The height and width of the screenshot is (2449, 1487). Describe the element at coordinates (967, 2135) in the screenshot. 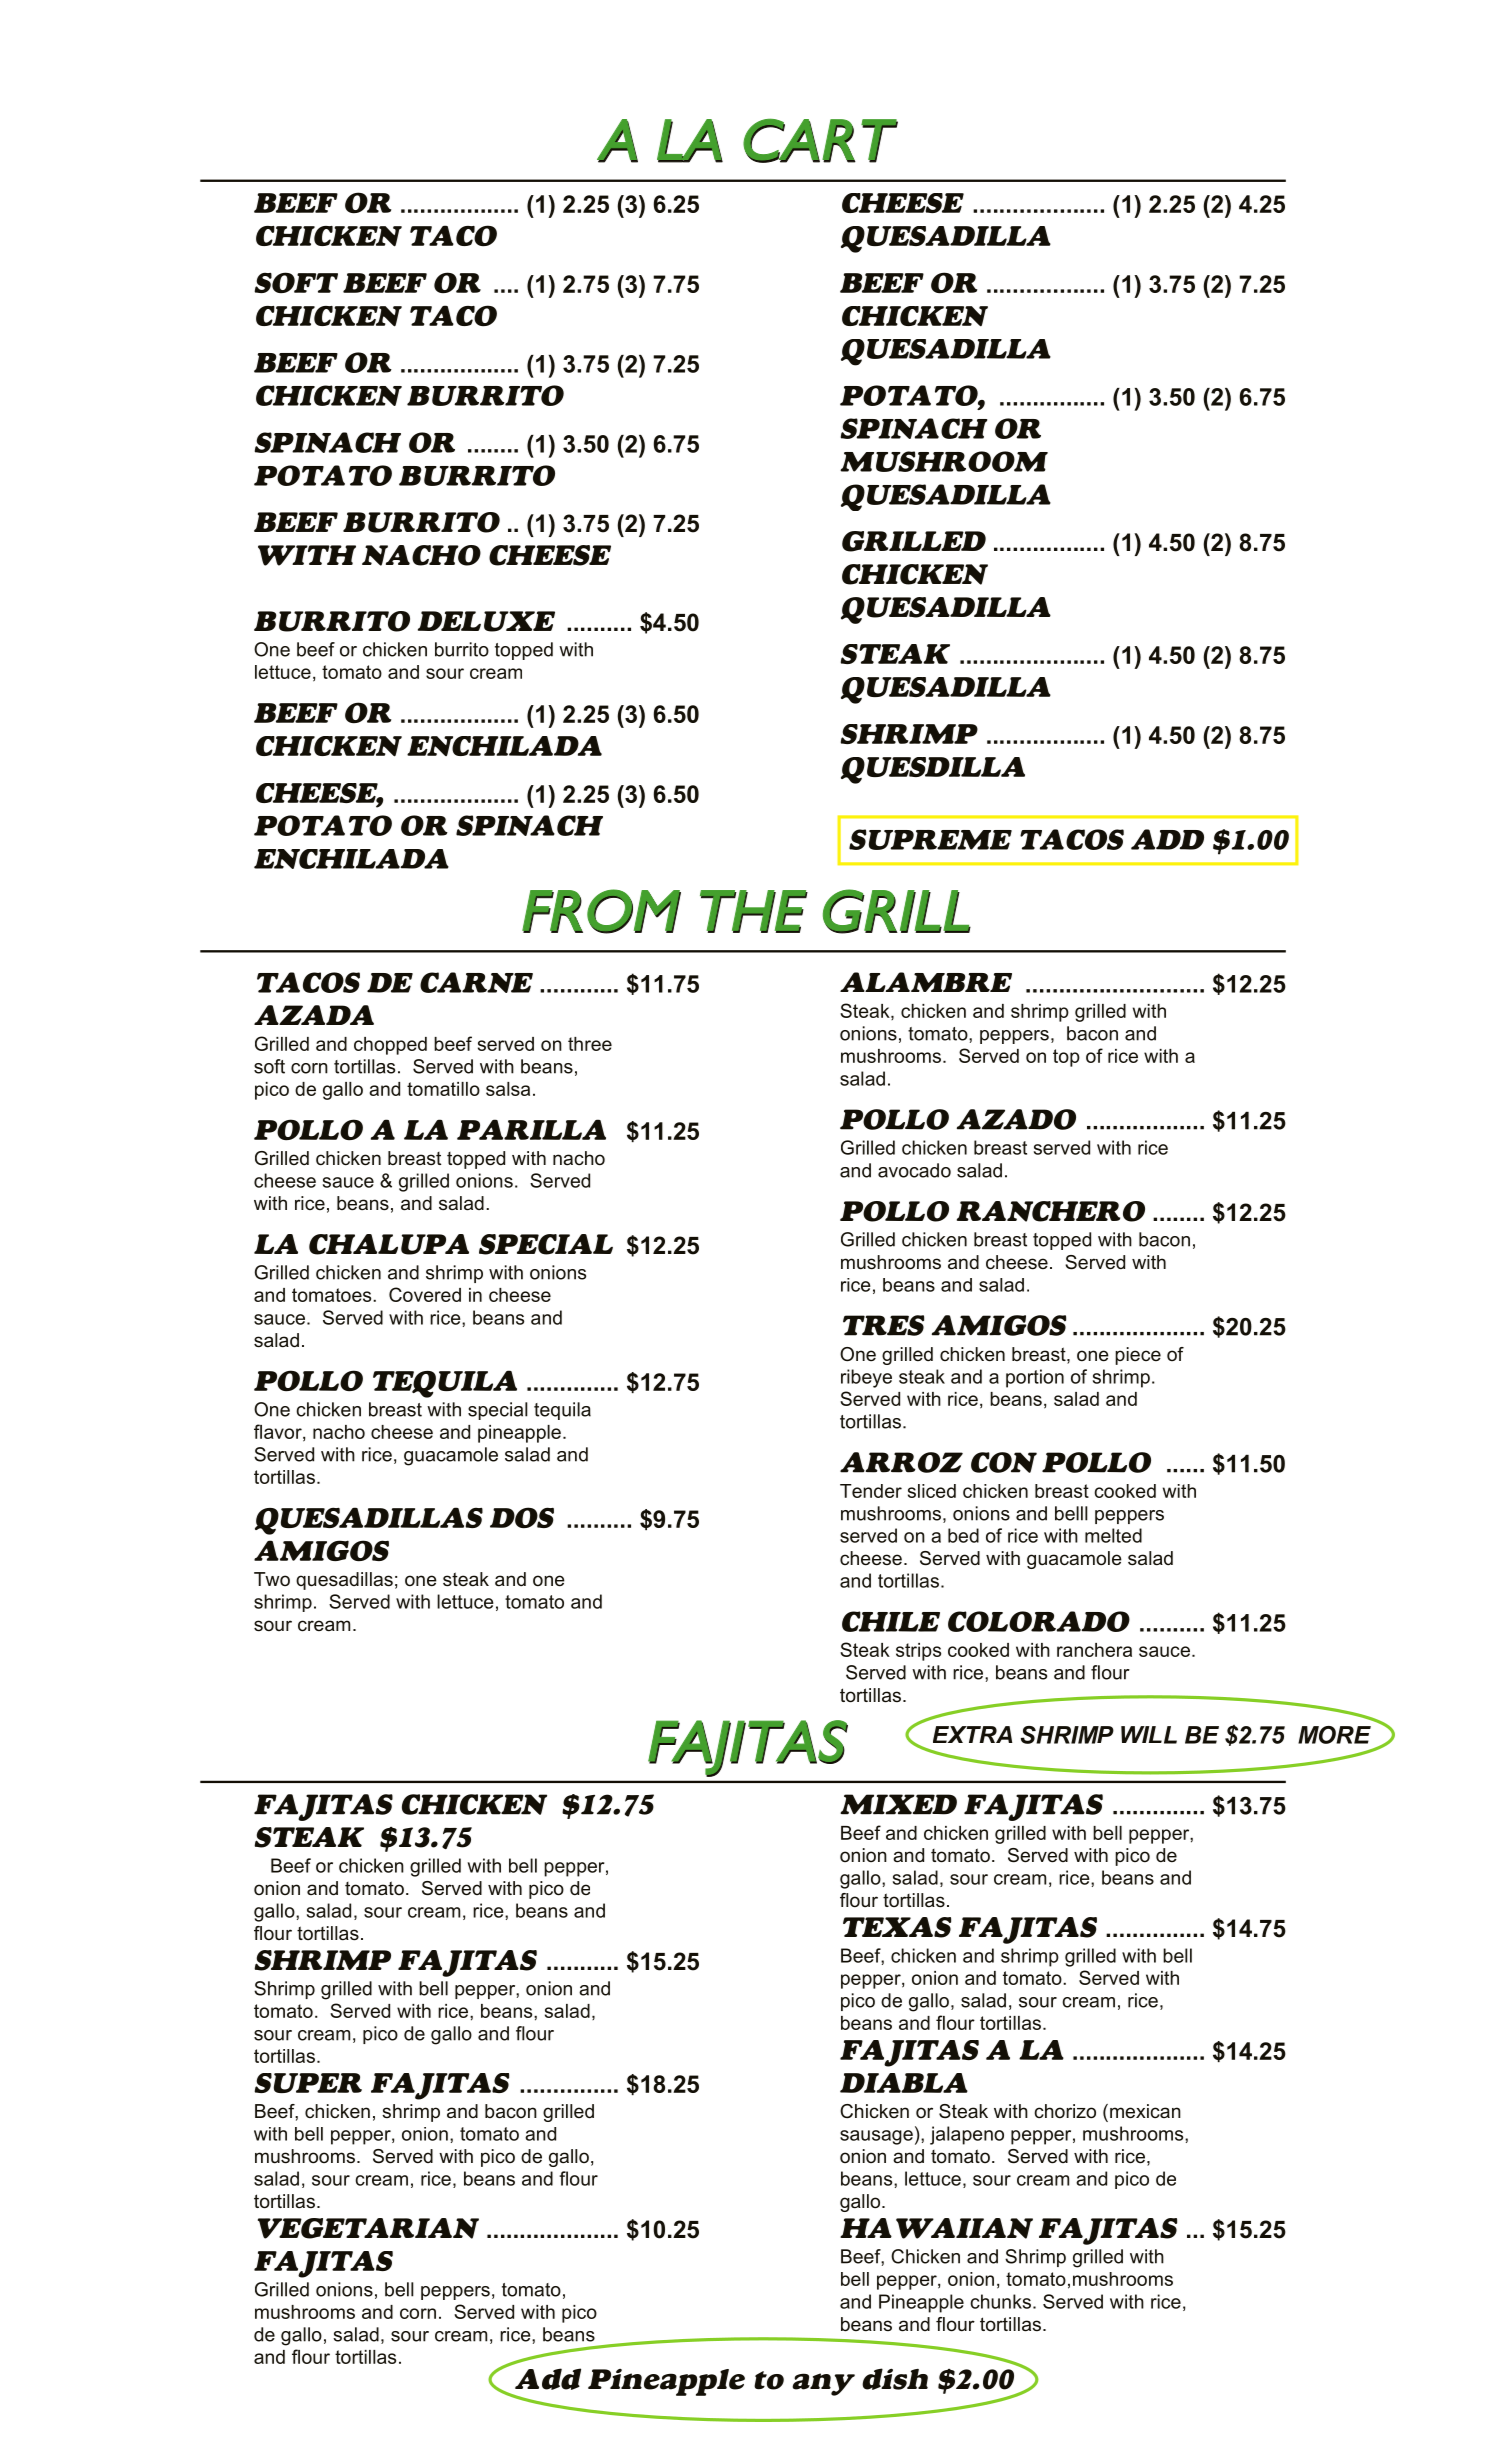

I see `jalapeno` at that location.
